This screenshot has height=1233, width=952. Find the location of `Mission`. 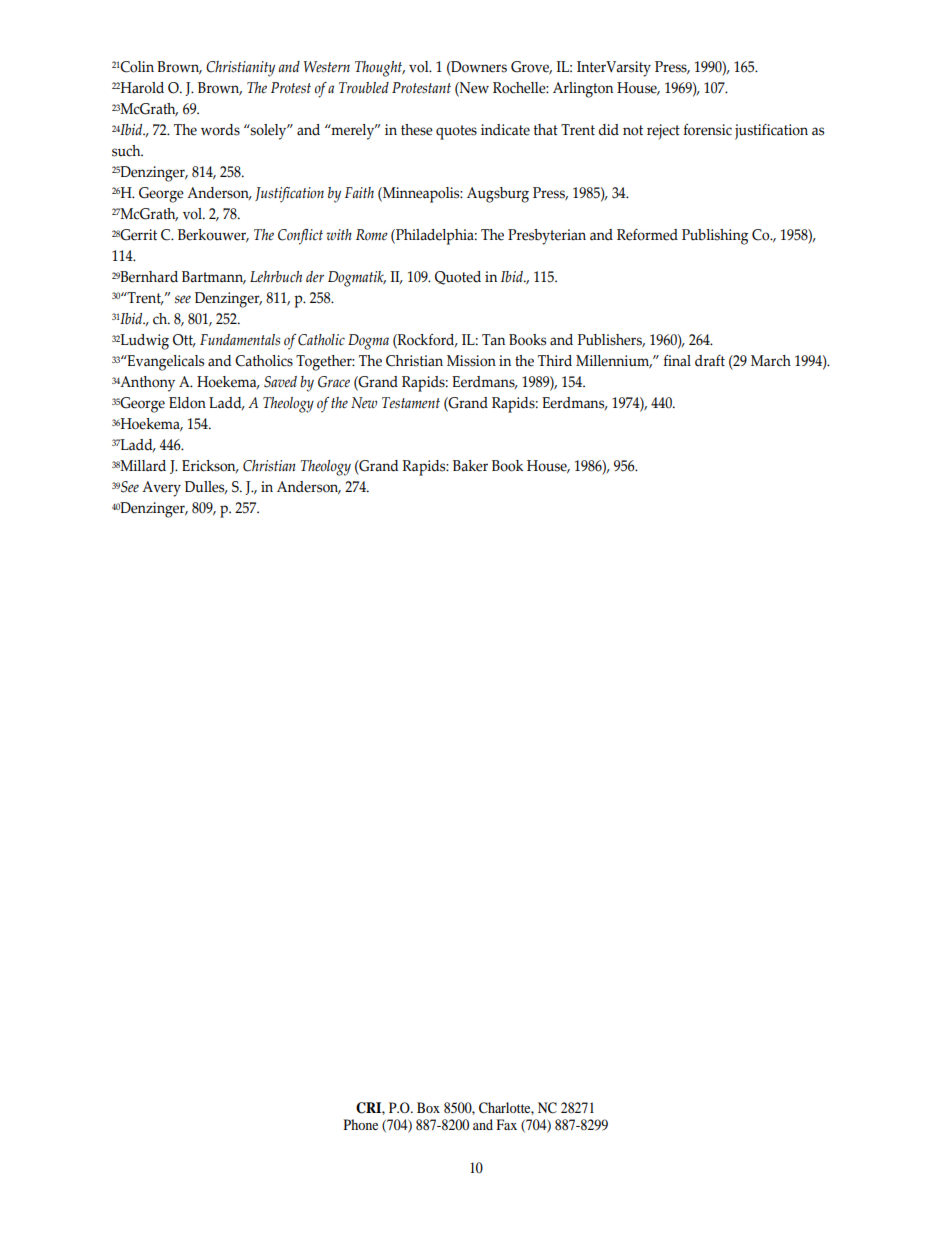

Mission is located at coordinates (471, 361).
